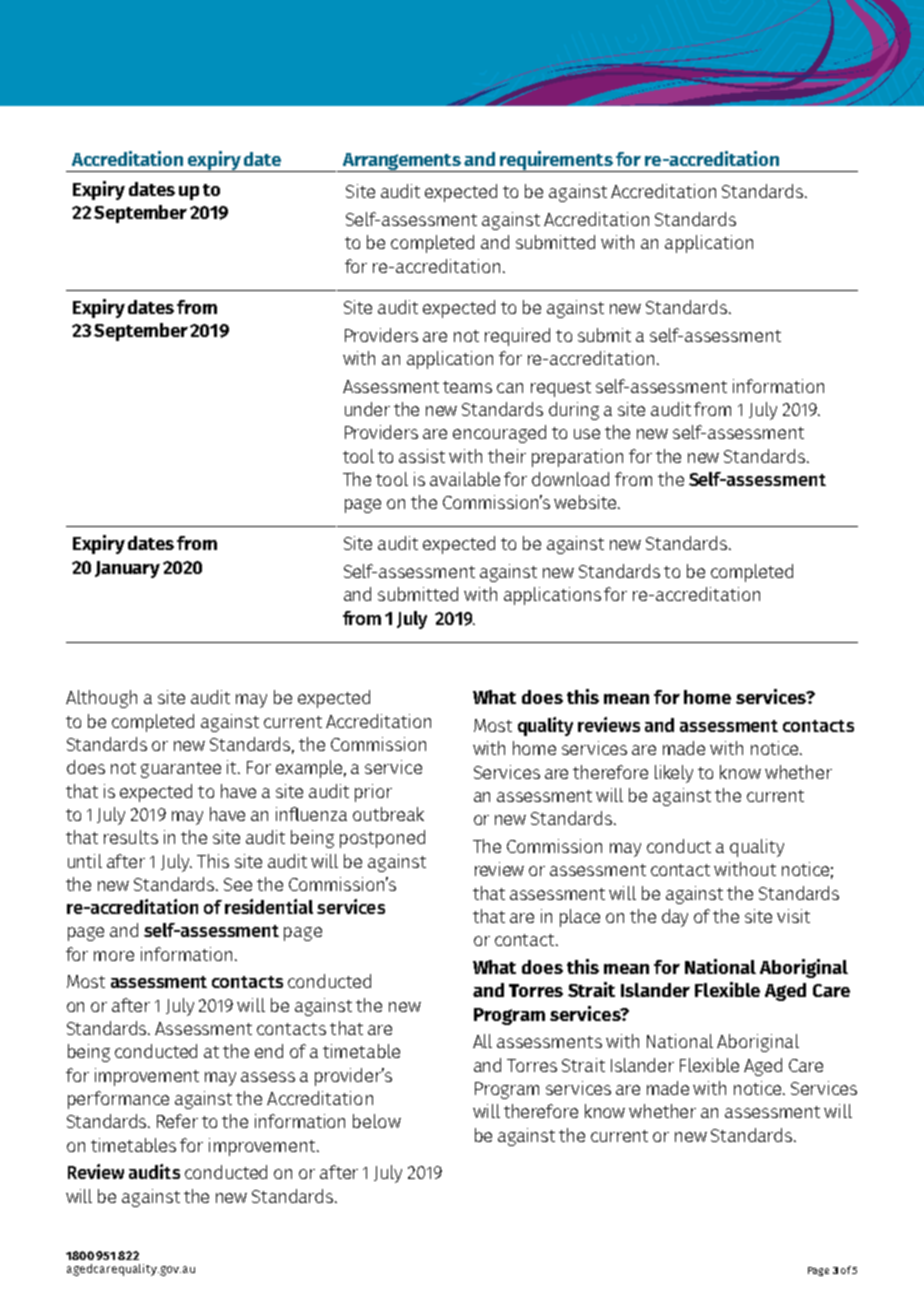 The image size is (924, 1308). Describe the element at coordinates (402, 162) in the image. I see `Arrangements` at that location.
